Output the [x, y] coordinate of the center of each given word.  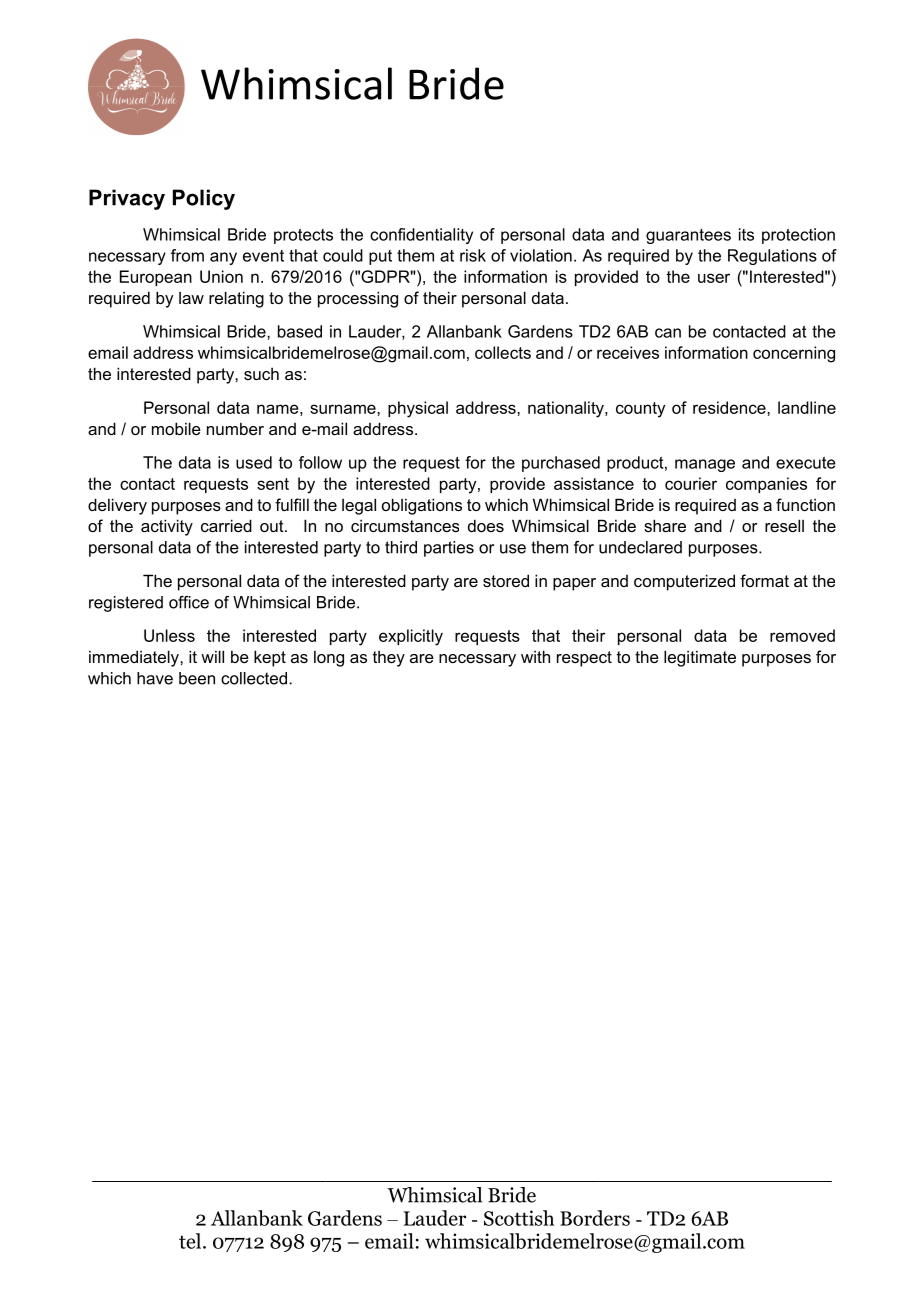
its [746, 234]
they [389, 658]
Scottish [519, 1218]
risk [473, 255]
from [187, 255]
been [197, 678]
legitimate [700, 658]
